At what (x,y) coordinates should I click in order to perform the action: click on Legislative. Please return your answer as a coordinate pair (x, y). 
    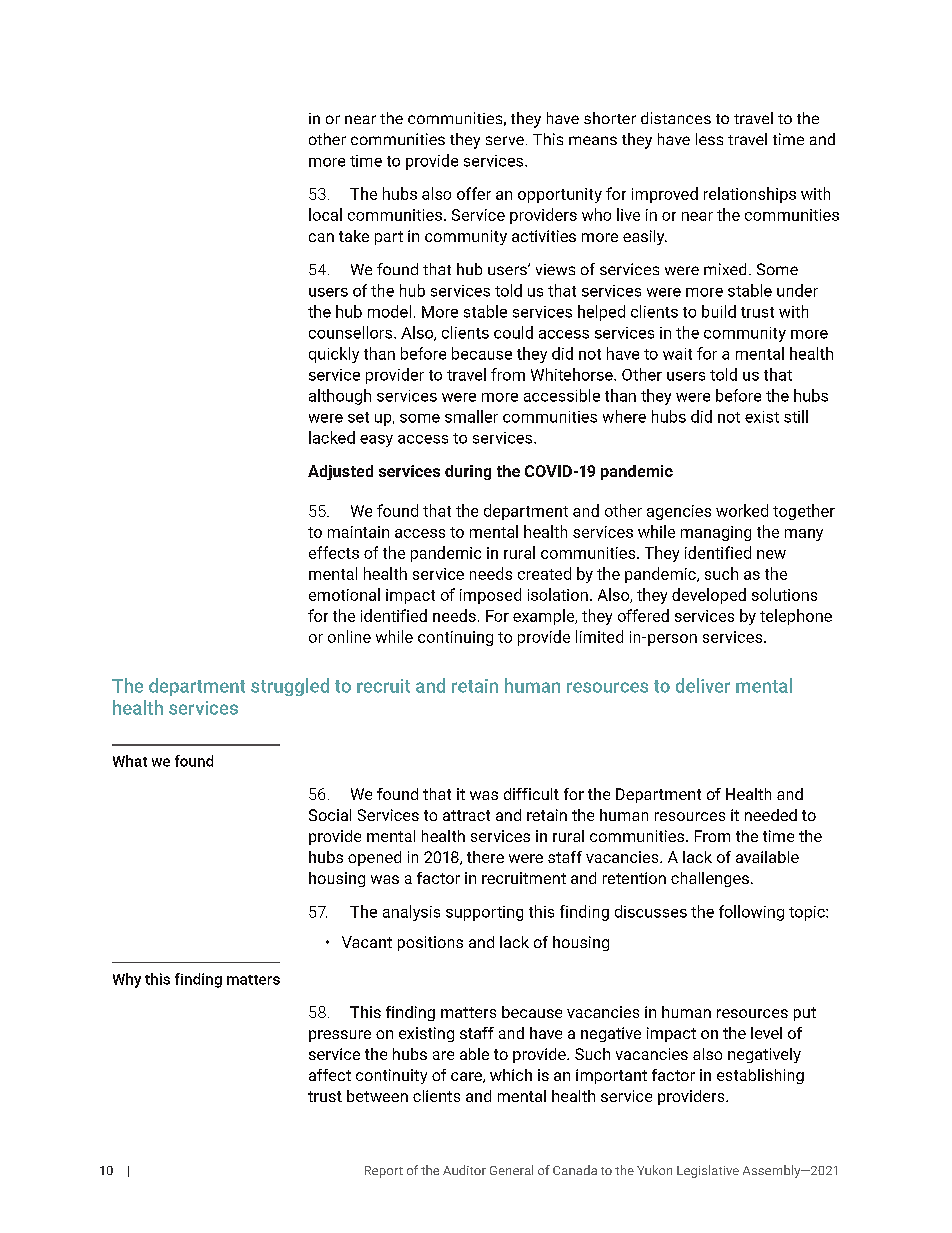
    Looking at the image, I should click on (708, 1171).
